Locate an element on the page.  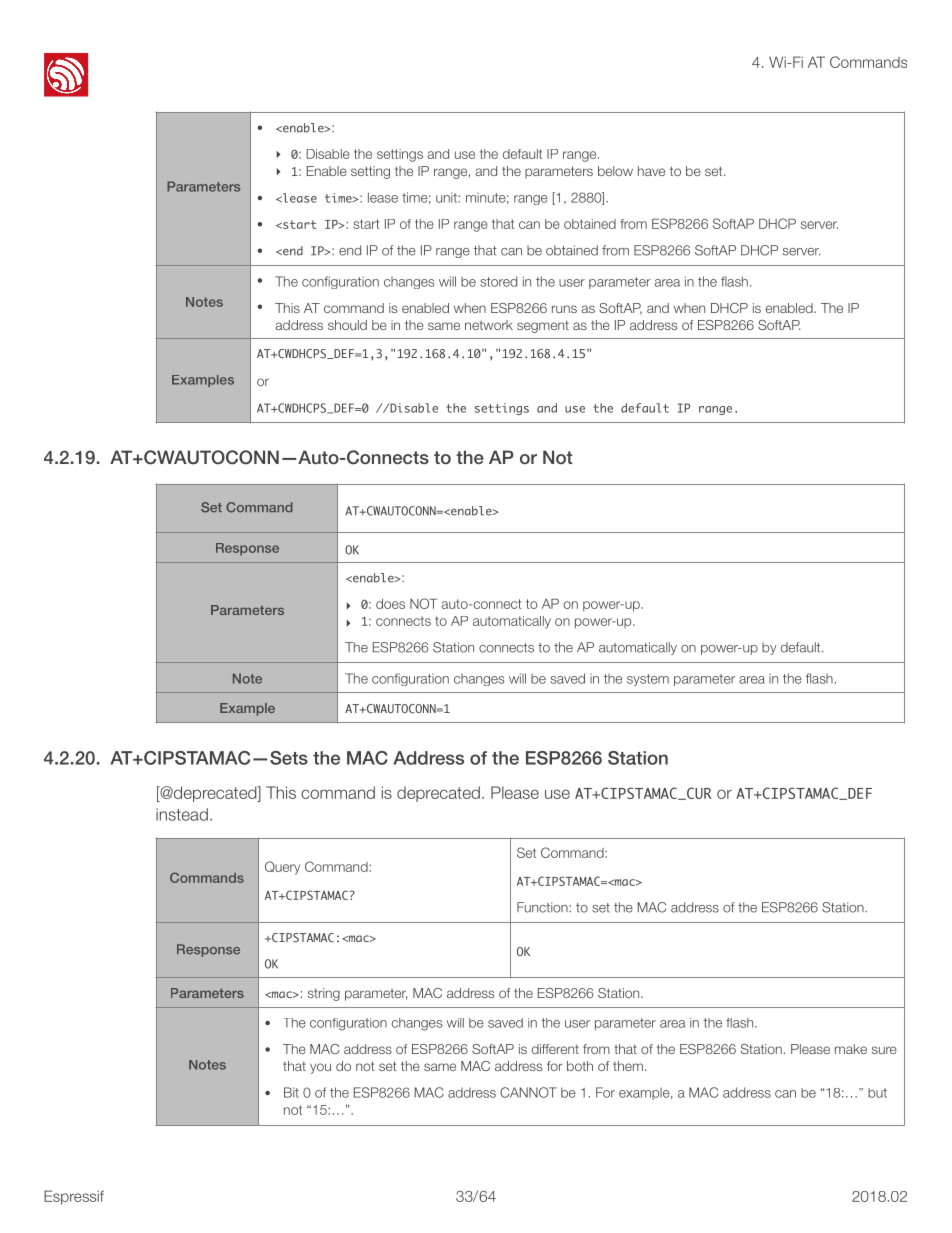
does is located at coordinates (390, 604).
